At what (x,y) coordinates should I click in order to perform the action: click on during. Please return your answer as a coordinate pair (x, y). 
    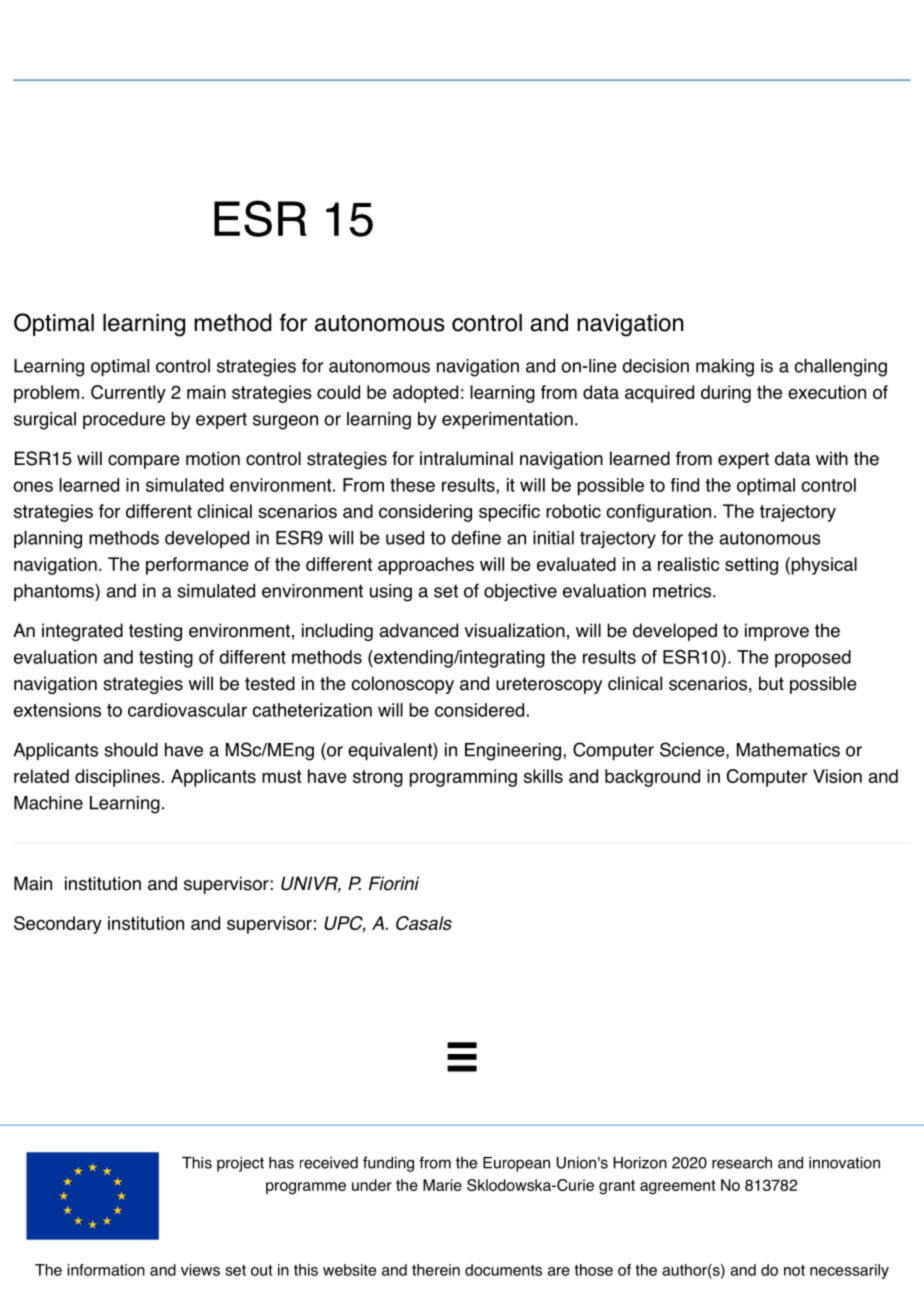
    Looking at the image, I should click on (726, 394).
